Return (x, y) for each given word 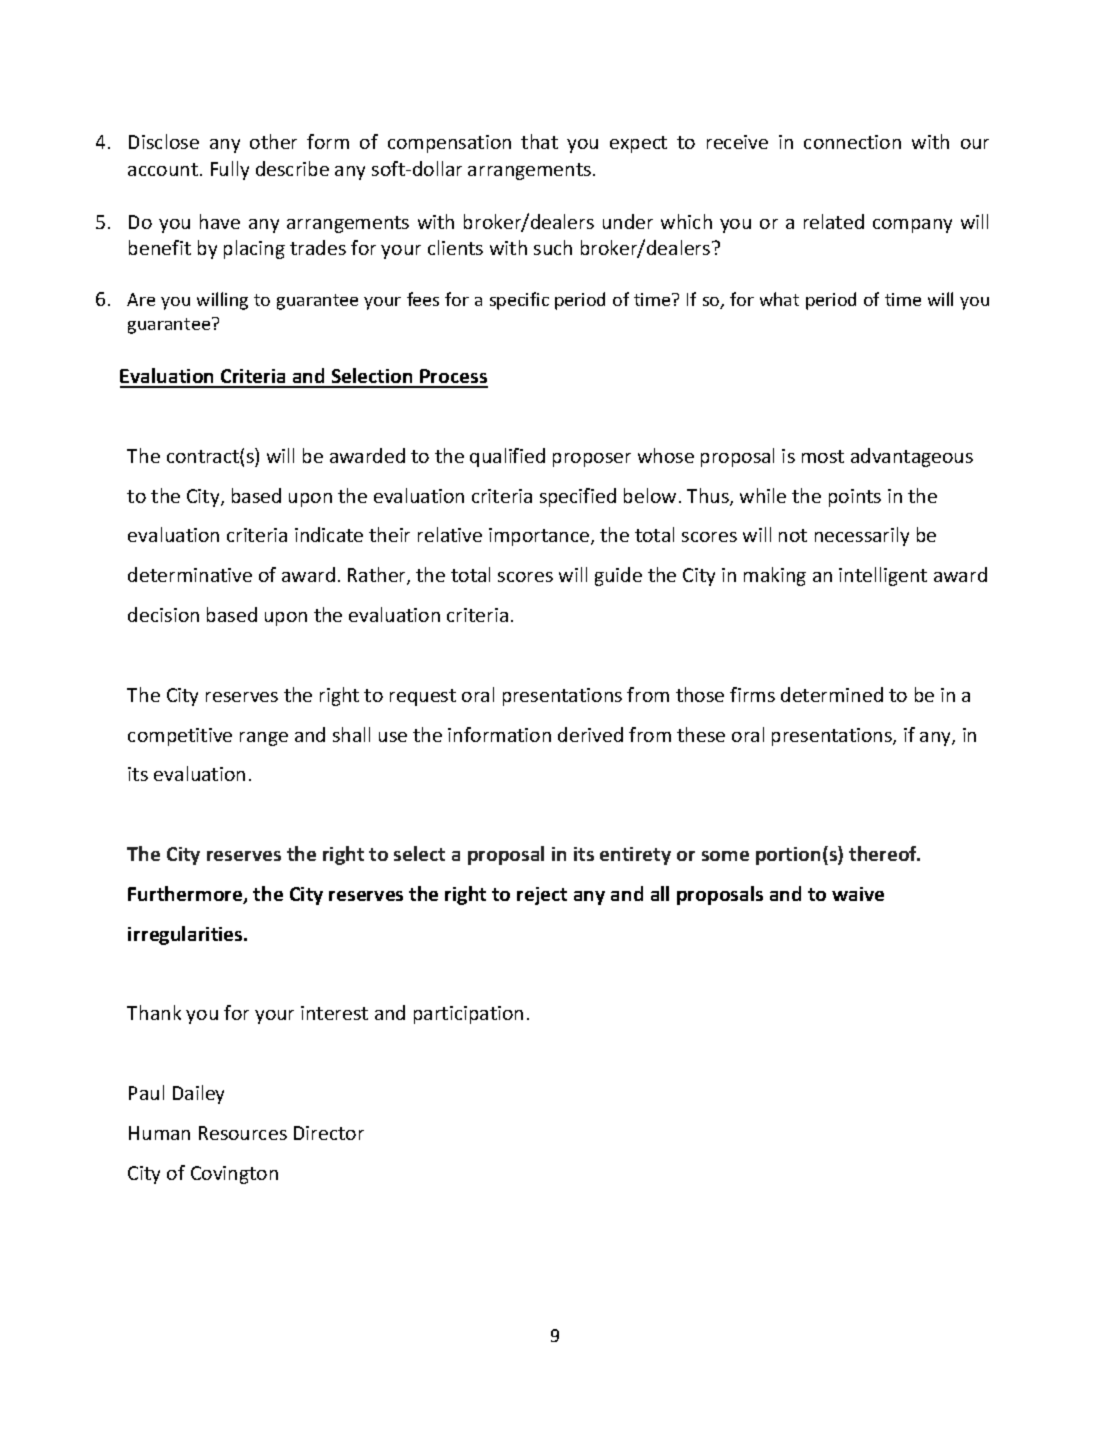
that (539, 141)
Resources (243, 1133)
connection (852, 142)
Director (329, 1133)
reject (542, 896)
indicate (329, 534)
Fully (230, 170)
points (855, 498)
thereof (884, 853)
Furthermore (186, 895)
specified (578, 497)
